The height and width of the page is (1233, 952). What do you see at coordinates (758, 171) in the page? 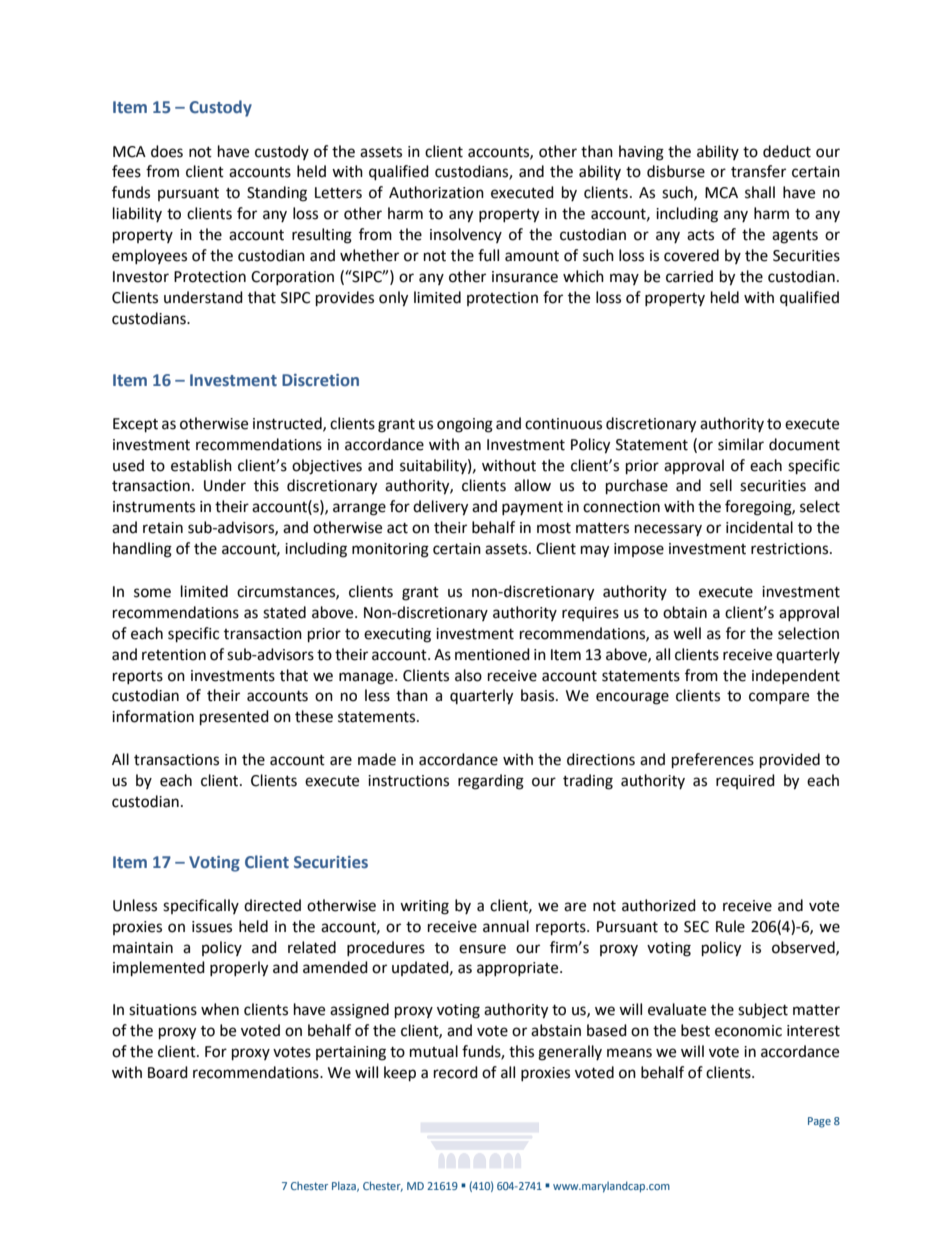
I see `transfer` at bounding box center [758, 171].
